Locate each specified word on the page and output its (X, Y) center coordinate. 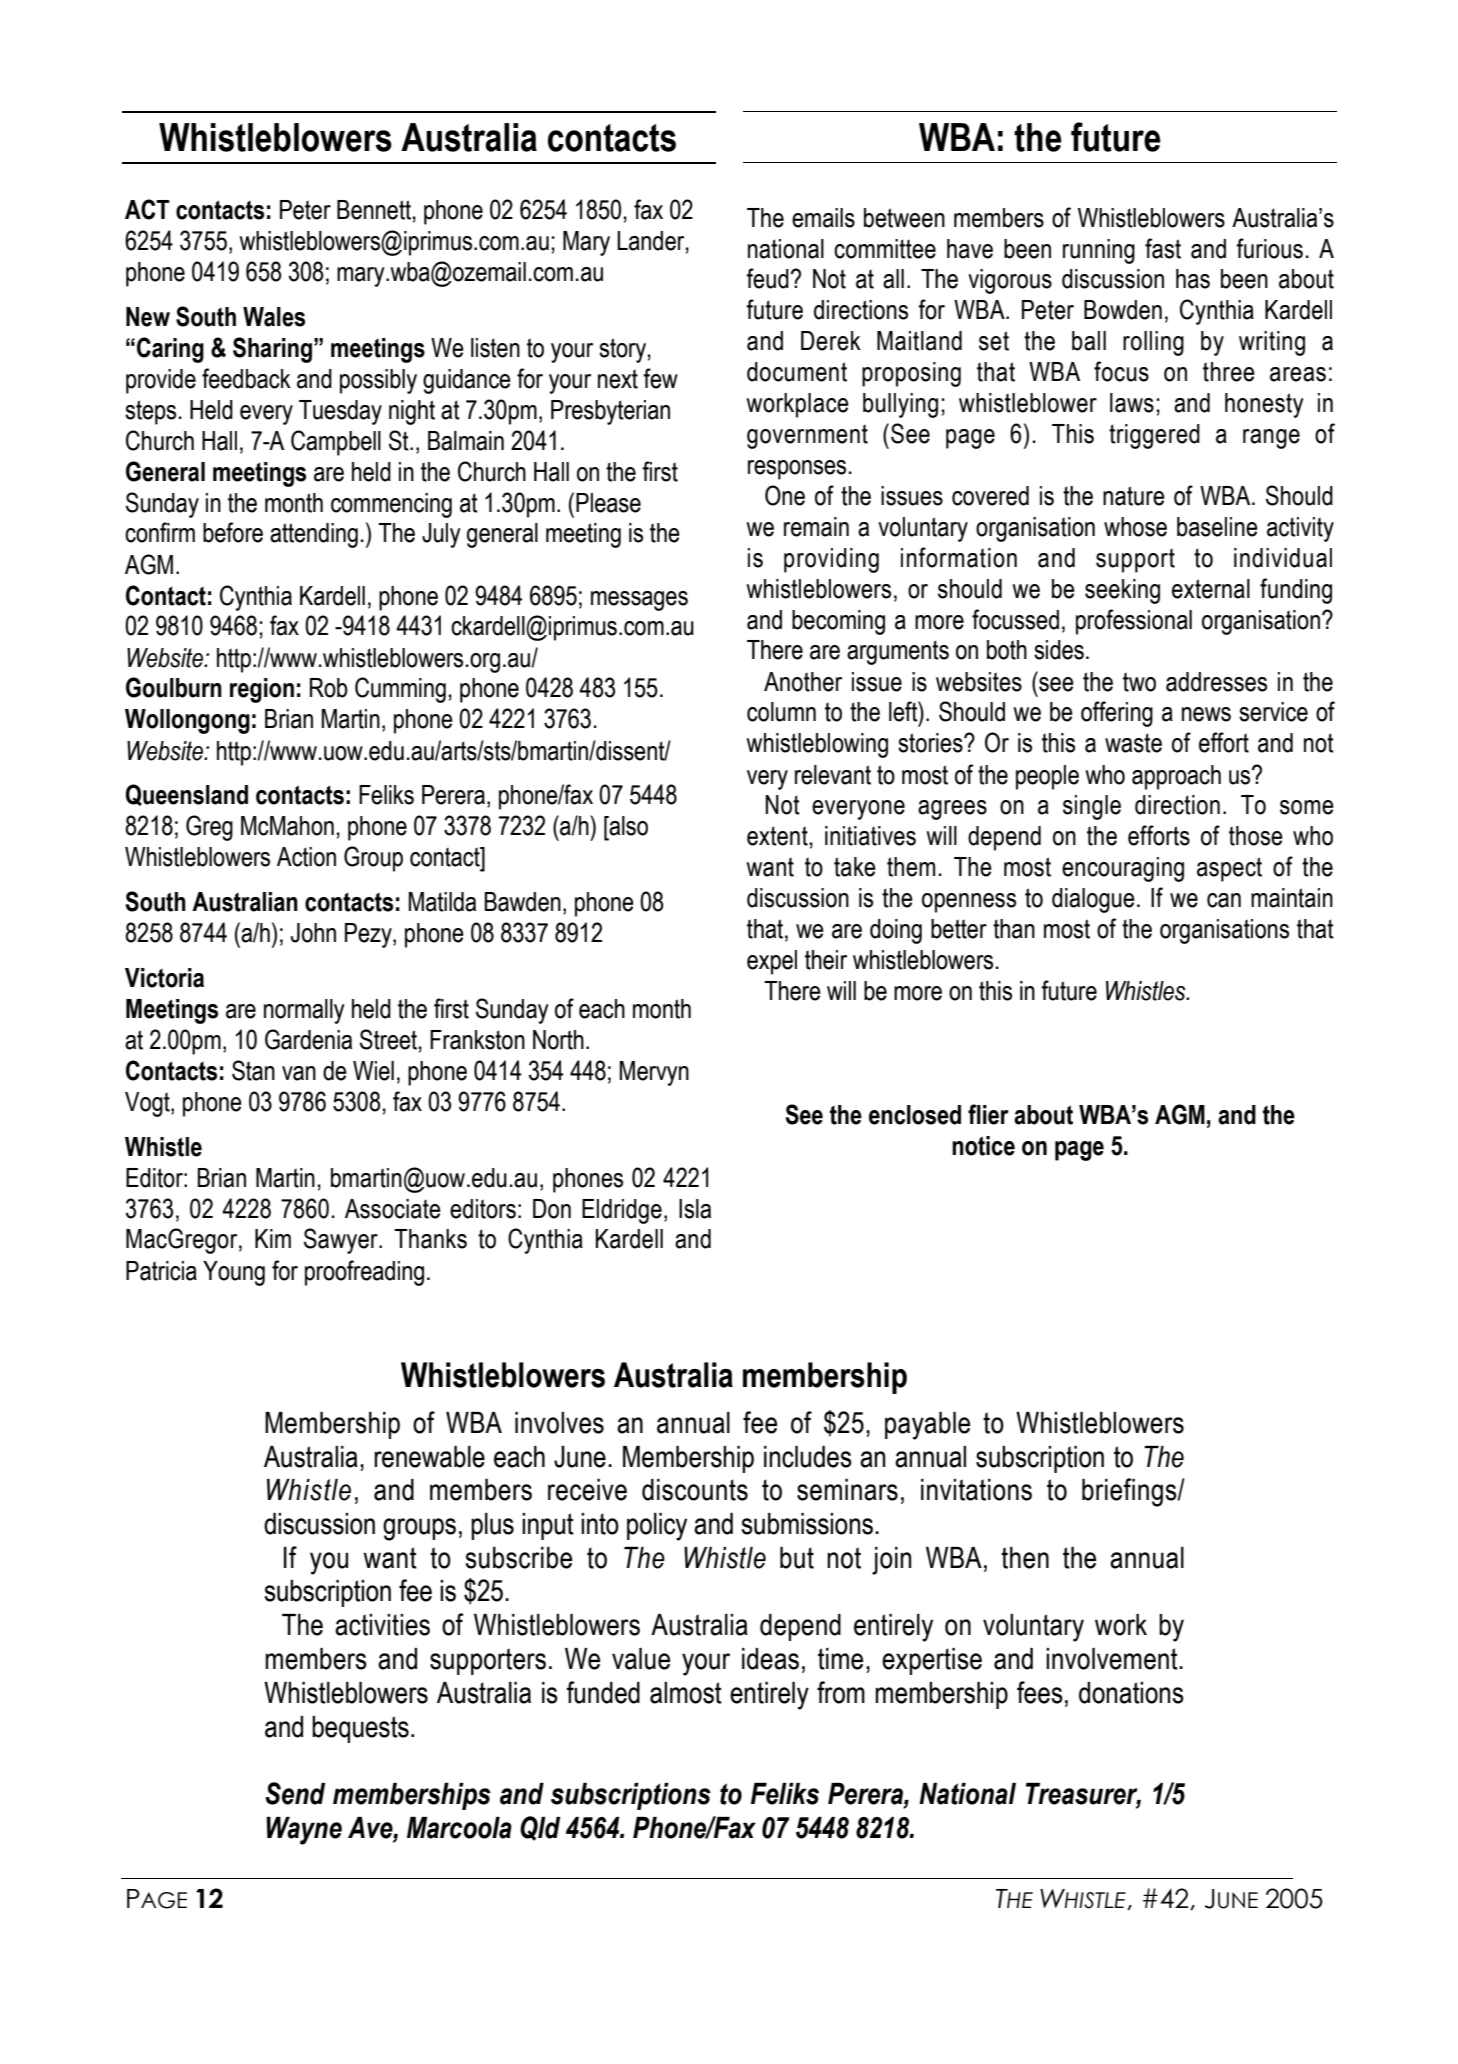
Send (295, 1793)
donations (1131, 1693)
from (841, 1692)
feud (767, 278)
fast (1163, 248)
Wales (274, 317)
